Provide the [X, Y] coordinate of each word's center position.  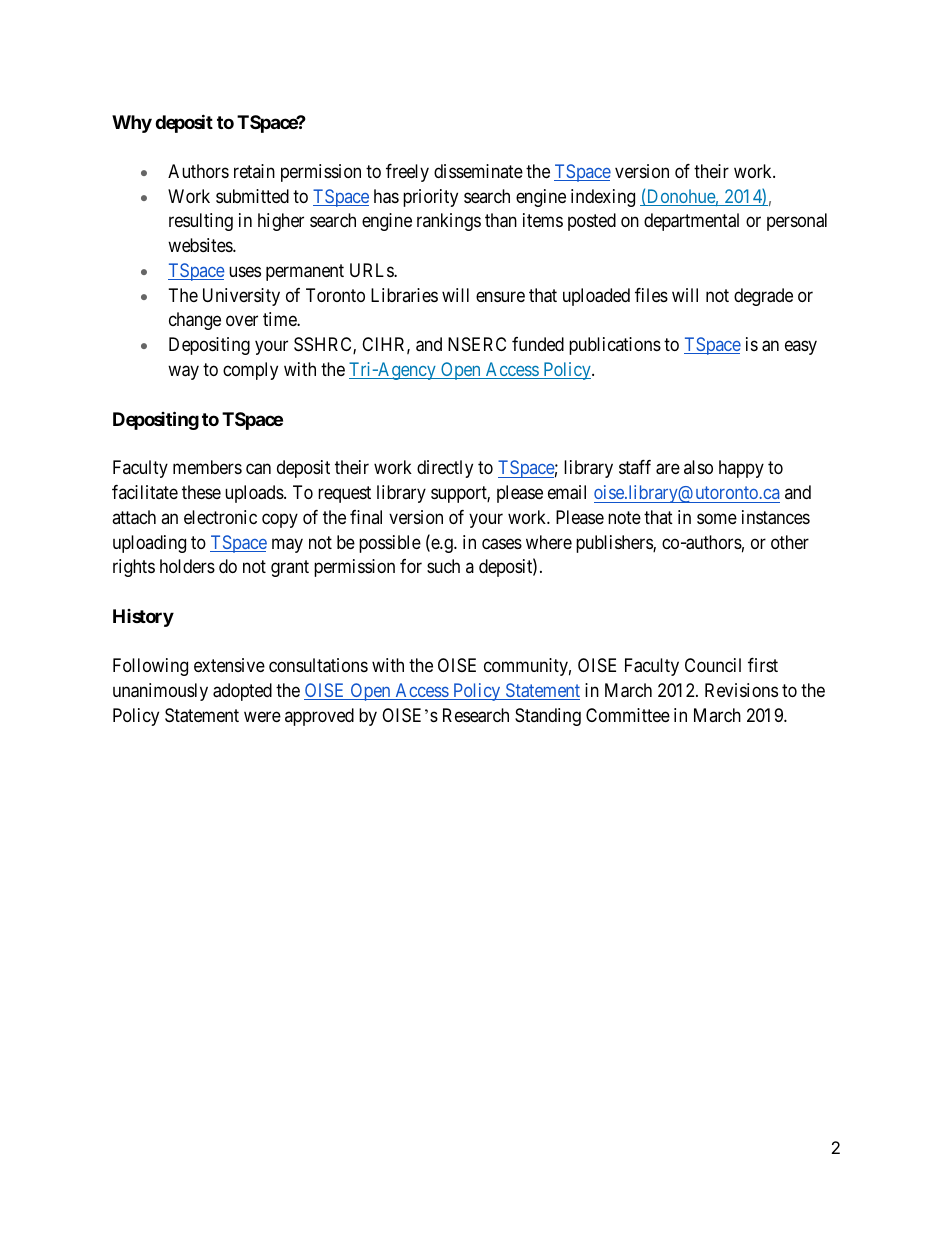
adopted [242, 692]
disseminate [478, 171]
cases [502, 544]
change [195, 321]
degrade [763, 297]
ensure [500, 296]
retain [254, 171]
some [717, 518]
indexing [603, 198]
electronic [220, 517]
